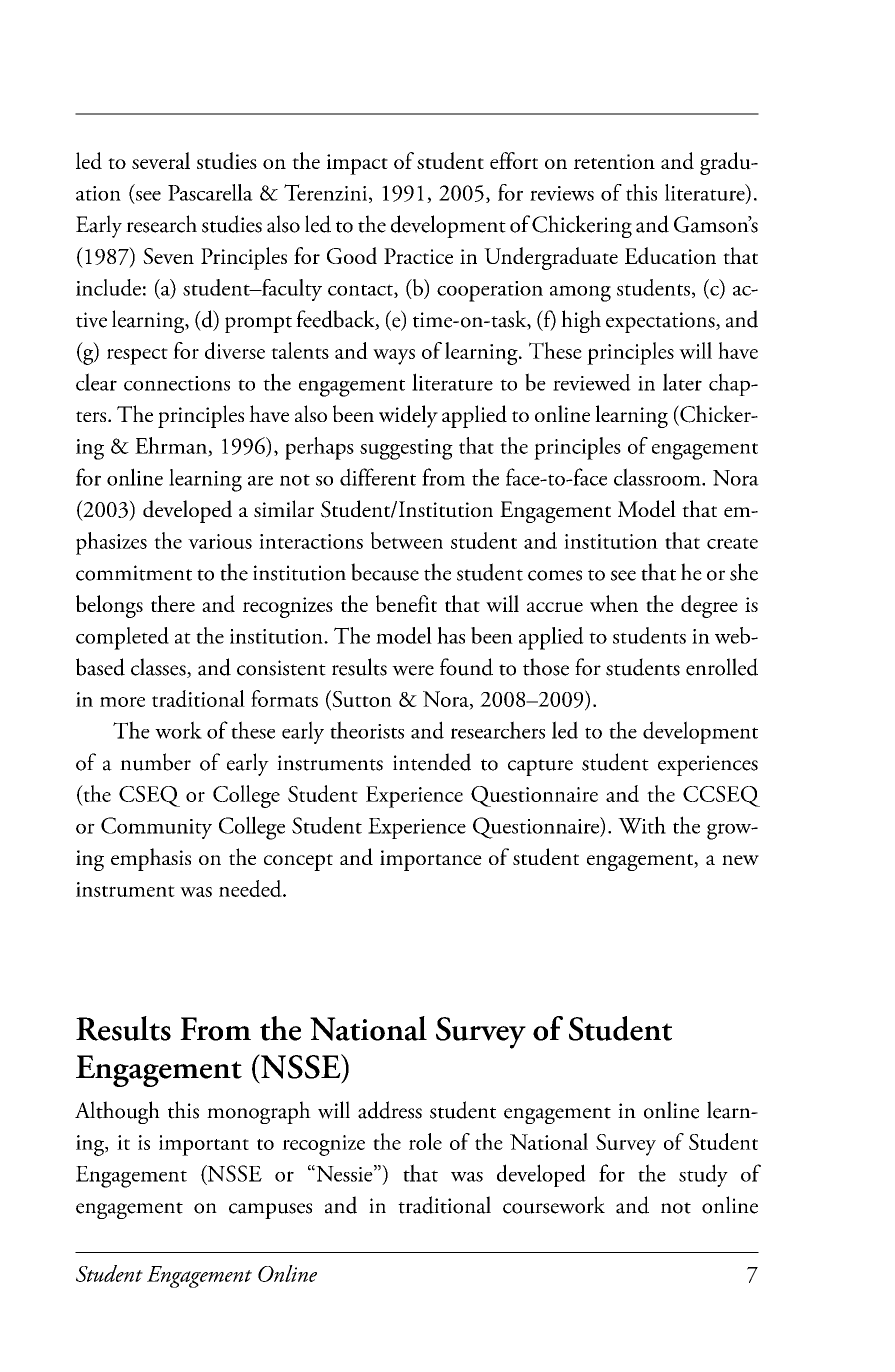  I want to click on study, so click(703, 1175).
